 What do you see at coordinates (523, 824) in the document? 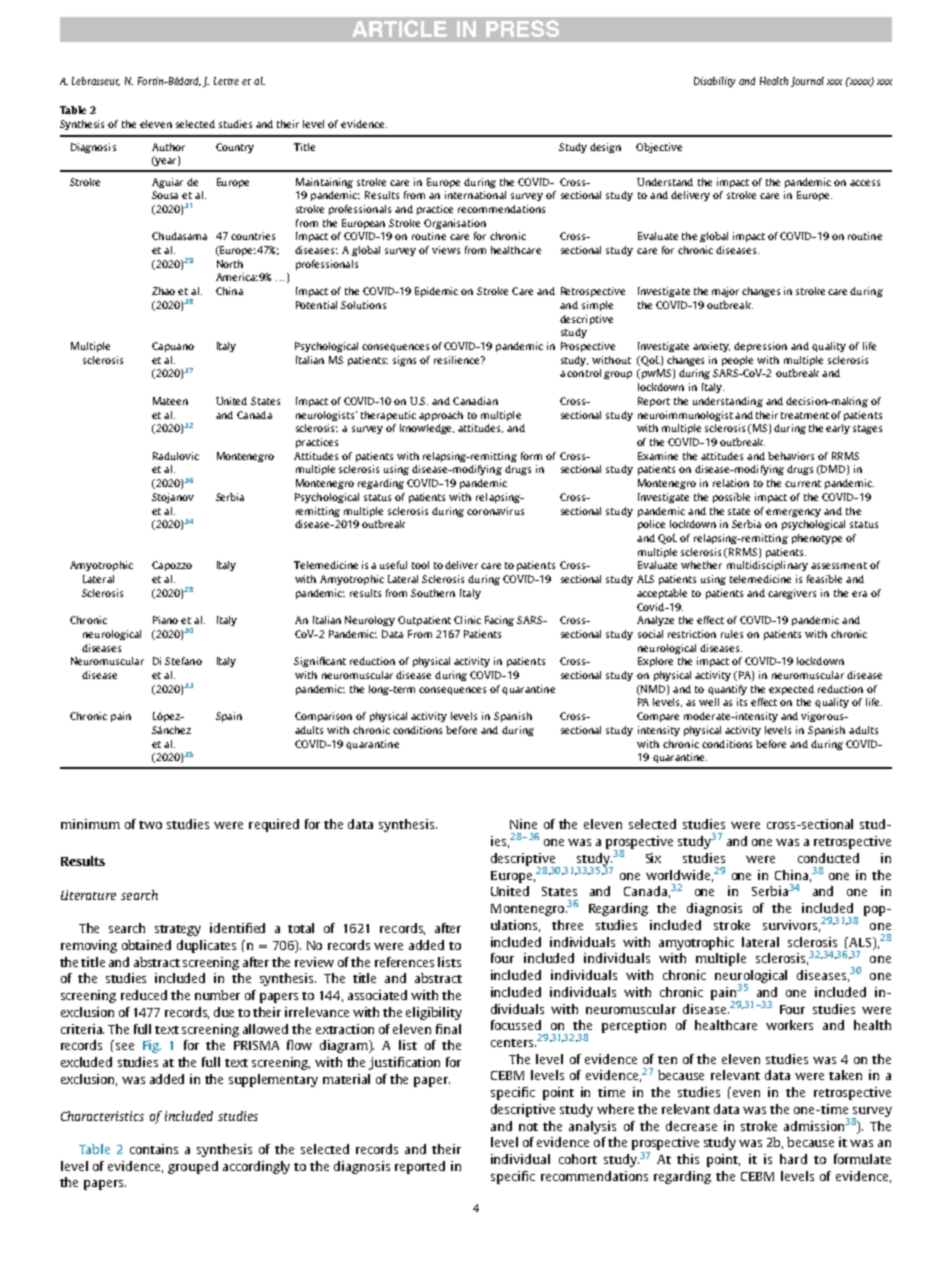
I see `Nine` at bounding box center [523, 824].
